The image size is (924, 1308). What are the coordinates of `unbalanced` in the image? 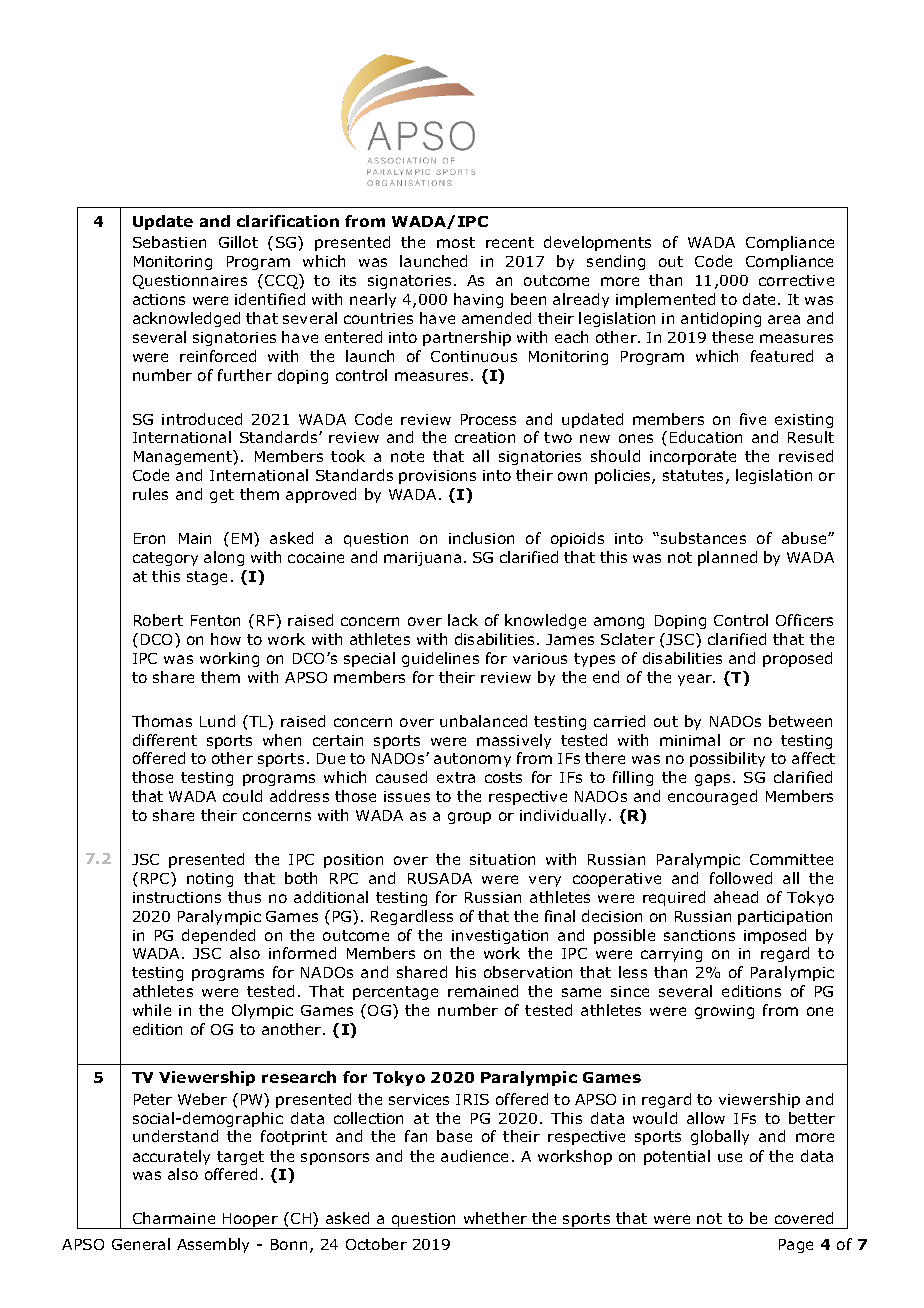 It's located at (483, 721).
